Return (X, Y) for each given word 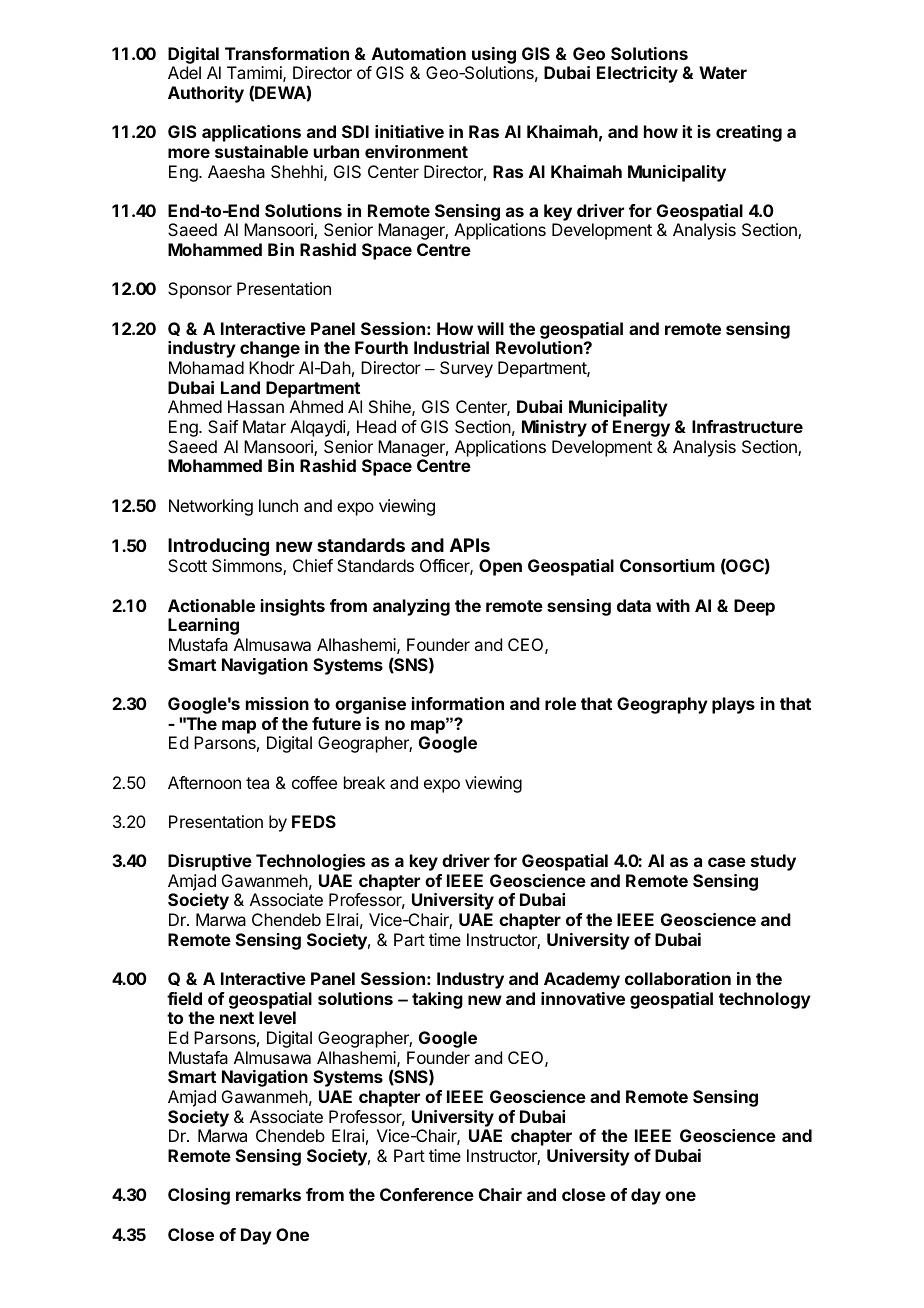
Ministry (554, 428)
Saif (223, 426)
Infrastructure (747, 426)
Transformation (287, 53)
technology (765, 1000)
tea (257, 783)
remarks (268, 1194)
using (494, 55)
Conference (427, 1194)
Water (723, 72)
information (458, 703)
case (727, 862)
